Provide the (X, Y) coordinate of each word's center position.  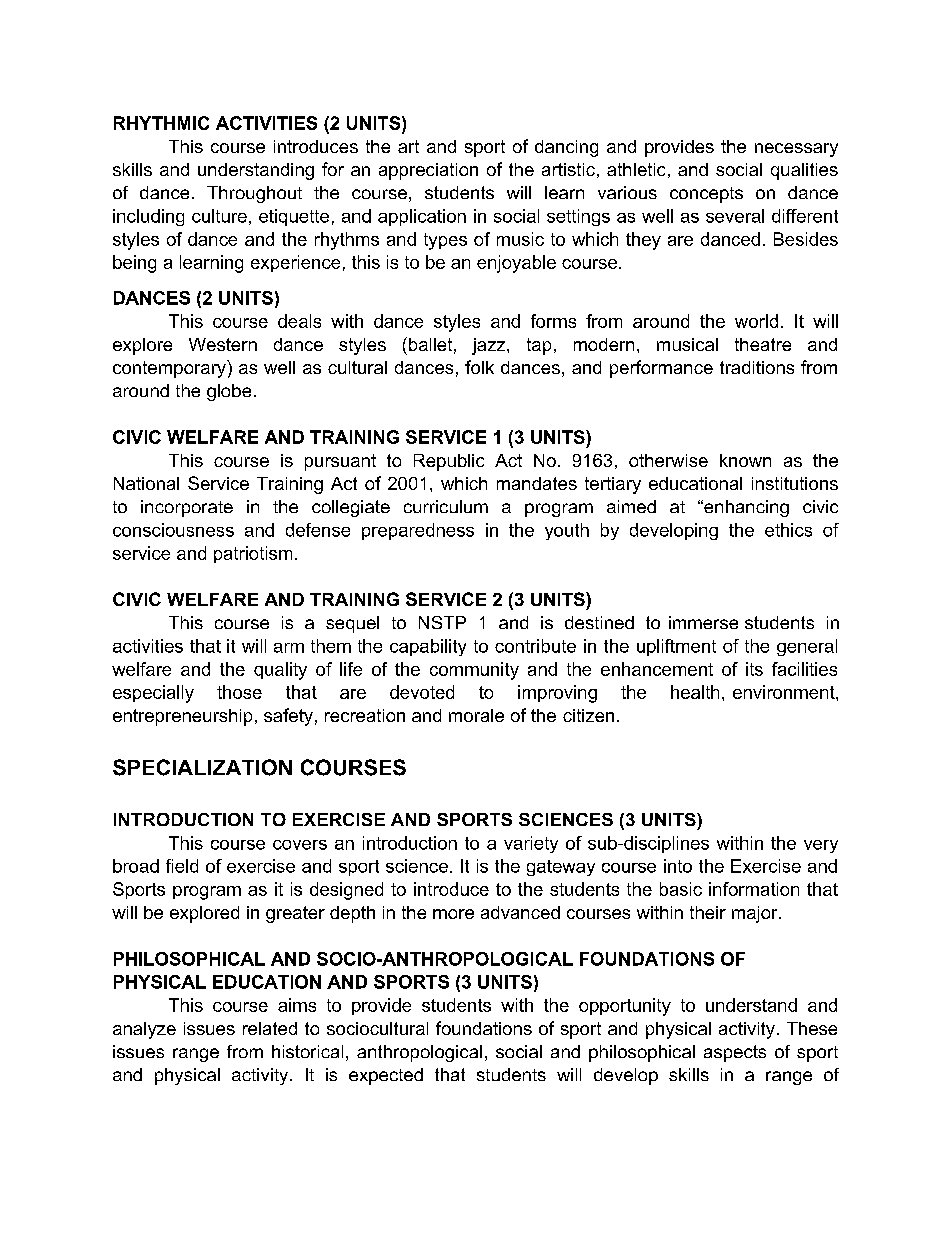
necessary (796, 150)
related (270, 1028)
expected (386, 1076)
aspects (735, 1053)
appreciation (428, 171)
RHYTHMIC (161, 123)
